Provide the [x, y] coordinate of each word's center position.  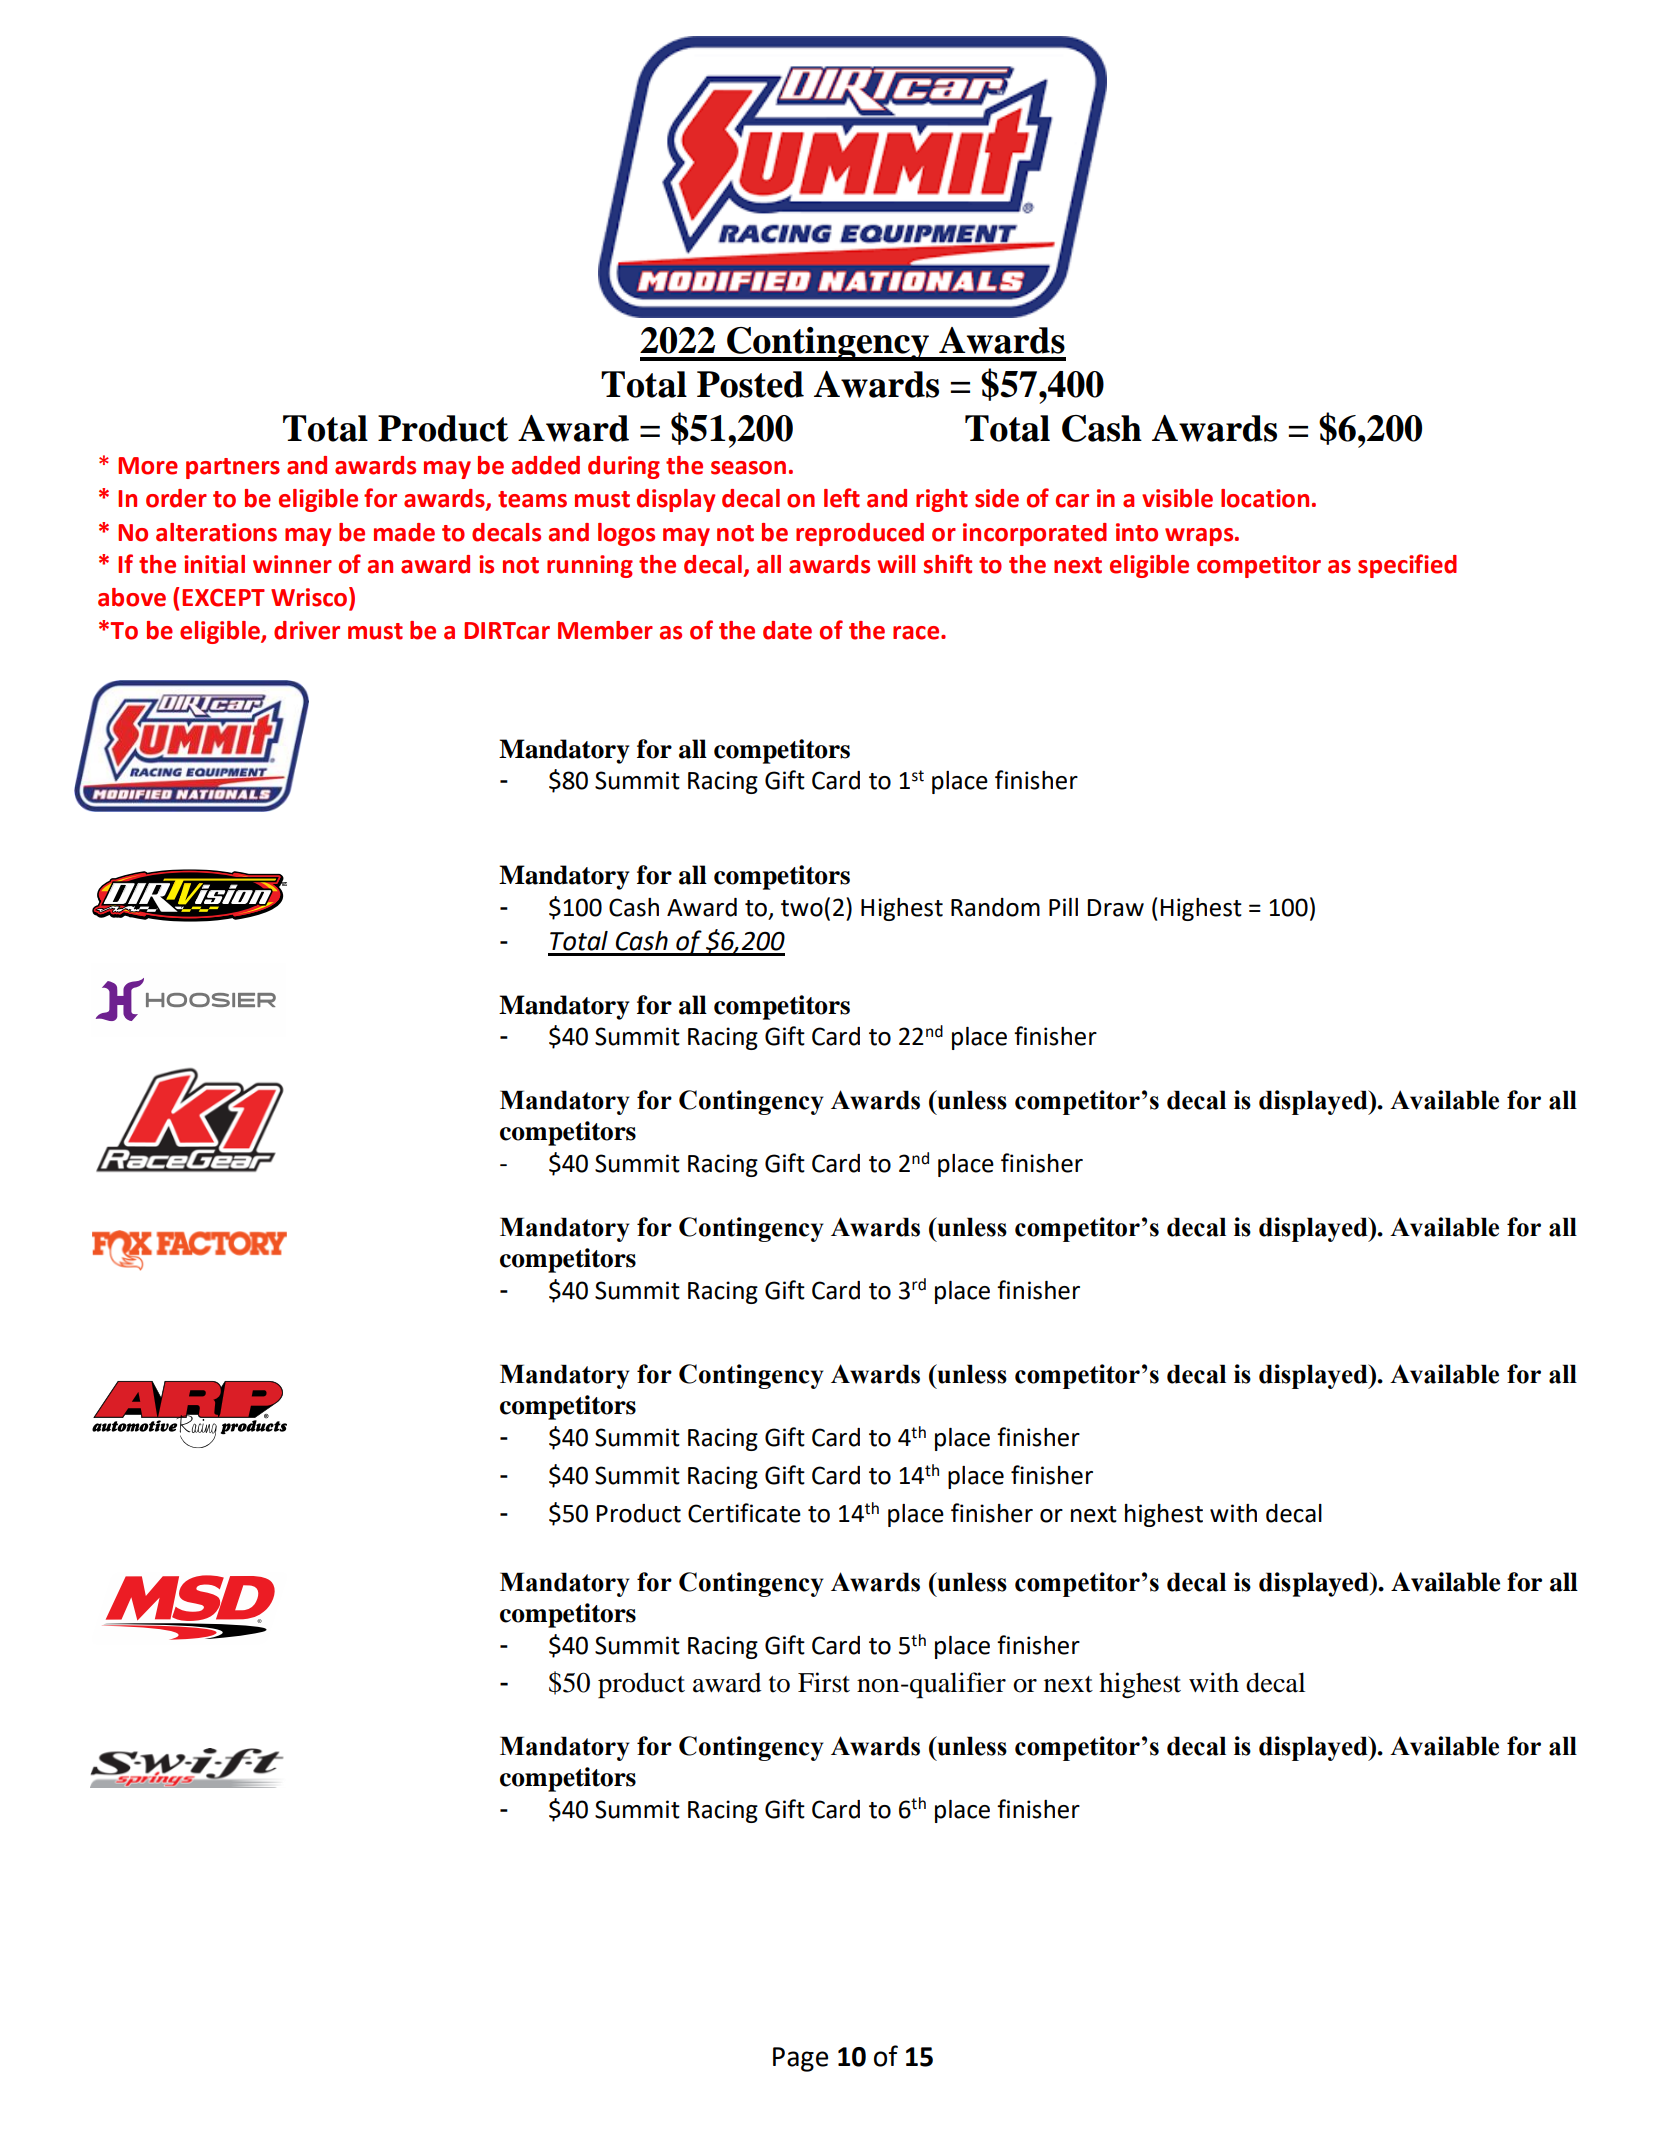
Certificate [744, 1513]
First [824, 1682]
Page [800, 2059]
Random [995, 907]
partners [233, 468]
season [748, 468]
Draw [1116, 908]
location [1265, 498]
